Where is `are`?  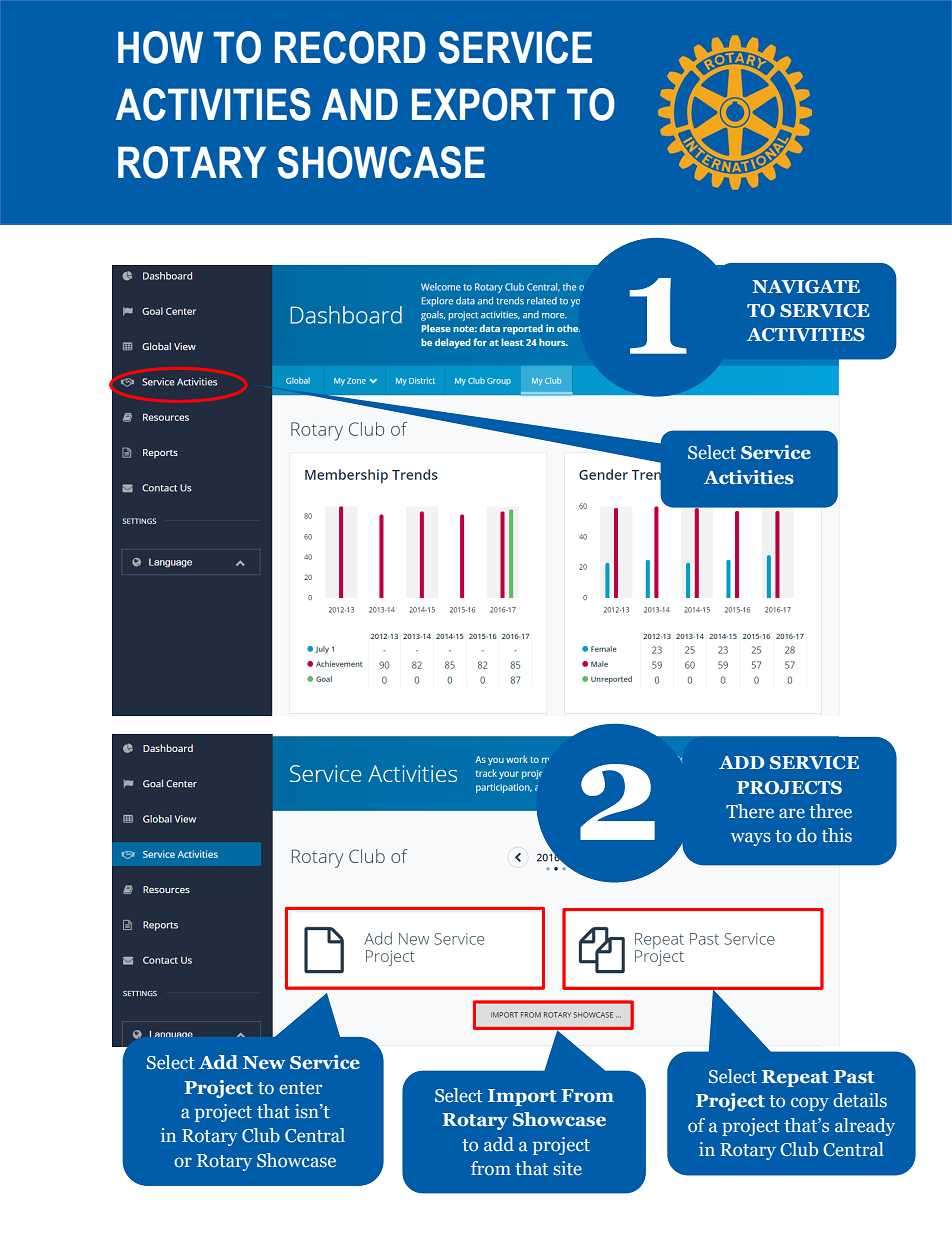
are is located at coordinates (792, 813).
